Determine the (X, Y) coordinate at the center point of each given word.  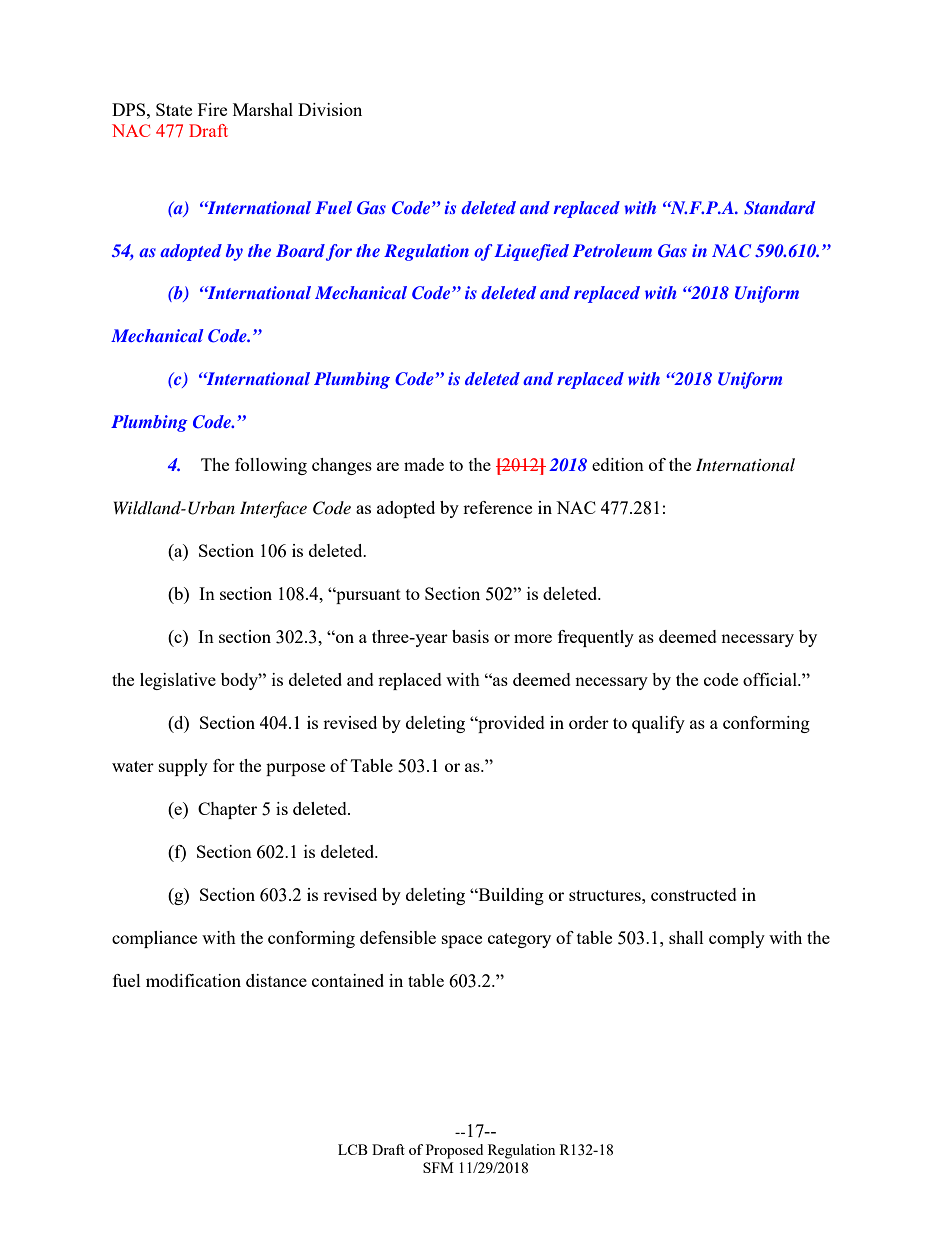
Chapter (227, 810)
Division (330, 109)
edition (618, 464)
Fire (212, 109)
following (271, 466)
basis (470, 636)
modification (193, 980)
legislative (178, 681)
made (424, 464)
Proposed (454, 1151)
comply (737, 939)
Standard (779, 208)
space (462, 941)
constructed (694, 894)
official (771, 679)
